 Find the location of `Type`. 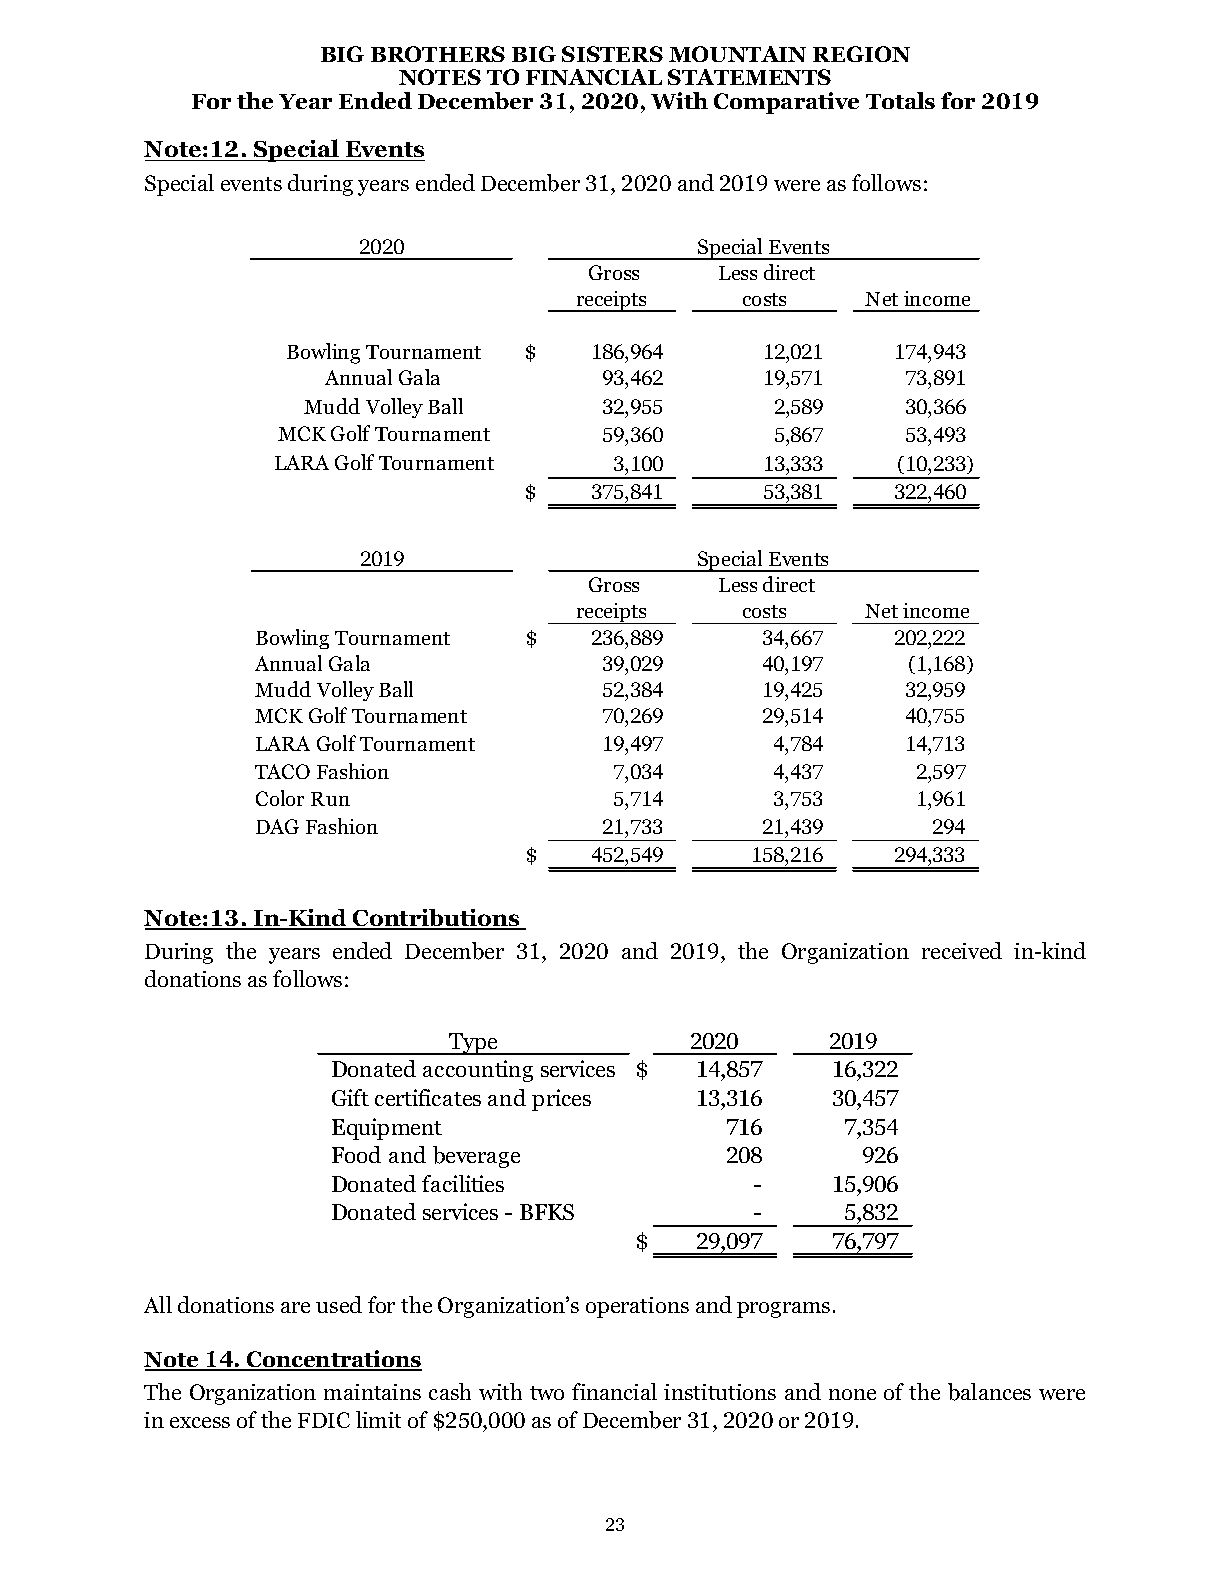

Type is located at coordinates (474, 1044).
